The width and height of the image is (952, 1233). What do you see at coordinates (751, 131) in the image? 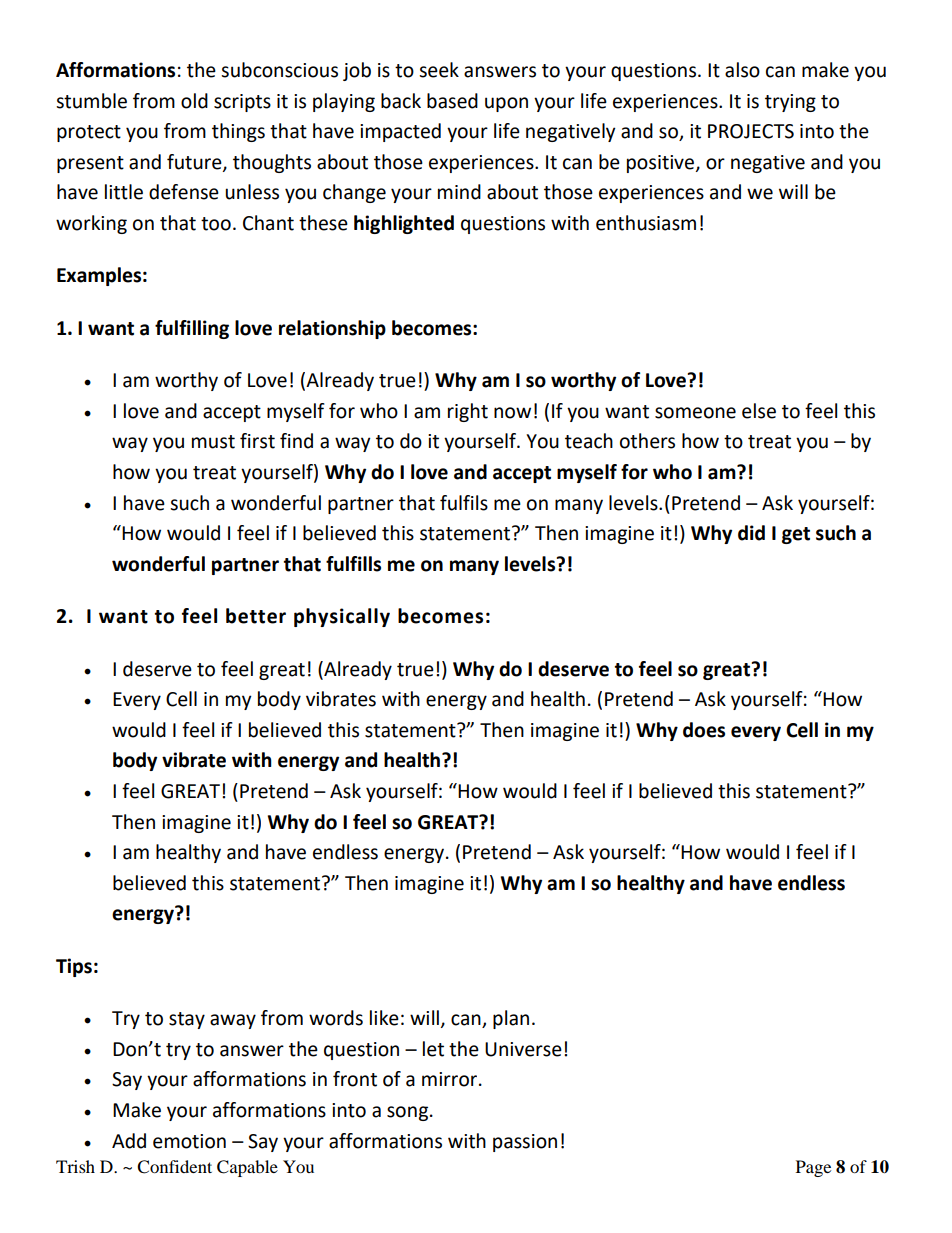
I see `PROJECTS` at bounding box center [751, 131].
